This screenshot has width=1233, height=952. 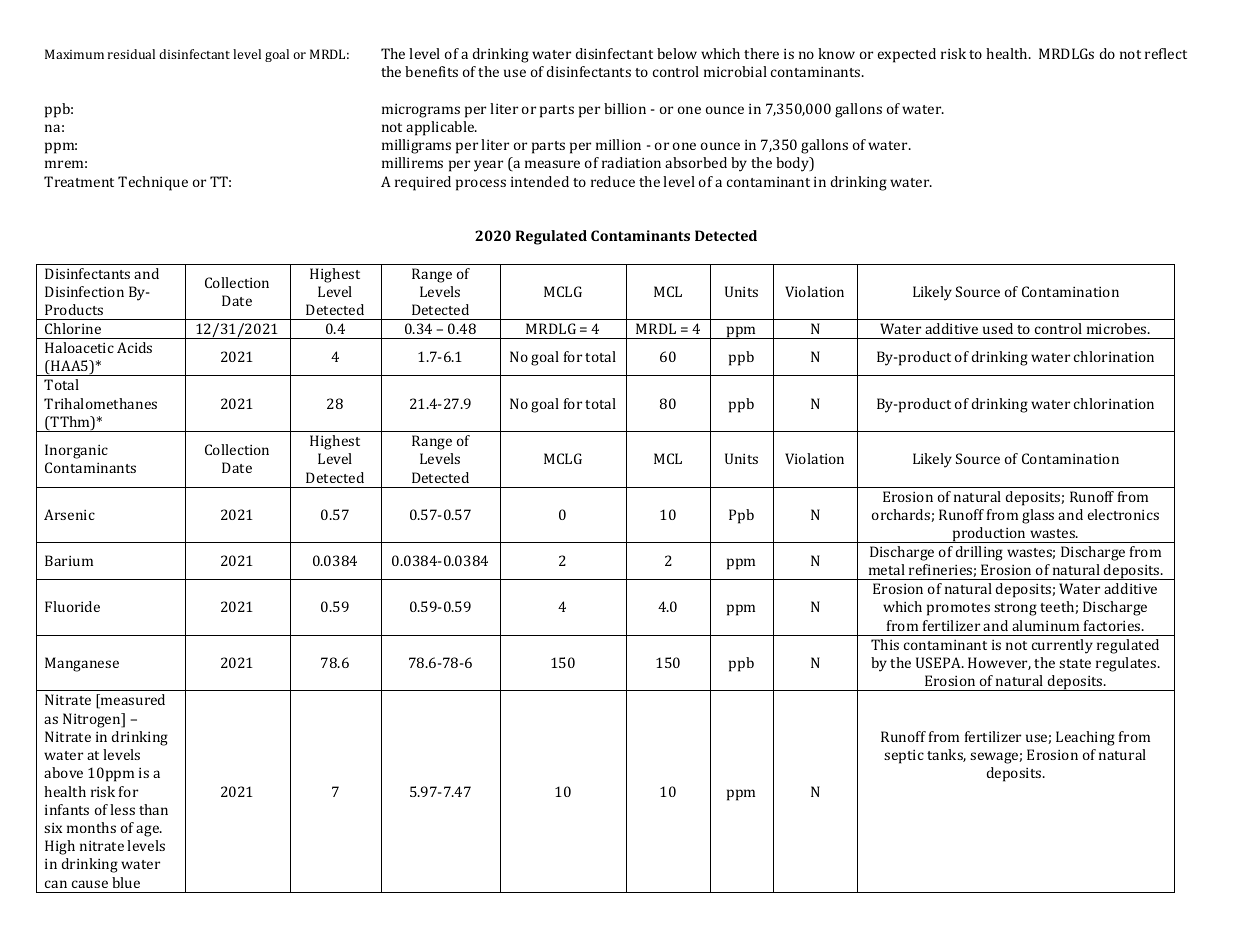 What do you see at coordinates (126, 882) in the screenshot?
I see `blue` at bounding box center [126, 882].
